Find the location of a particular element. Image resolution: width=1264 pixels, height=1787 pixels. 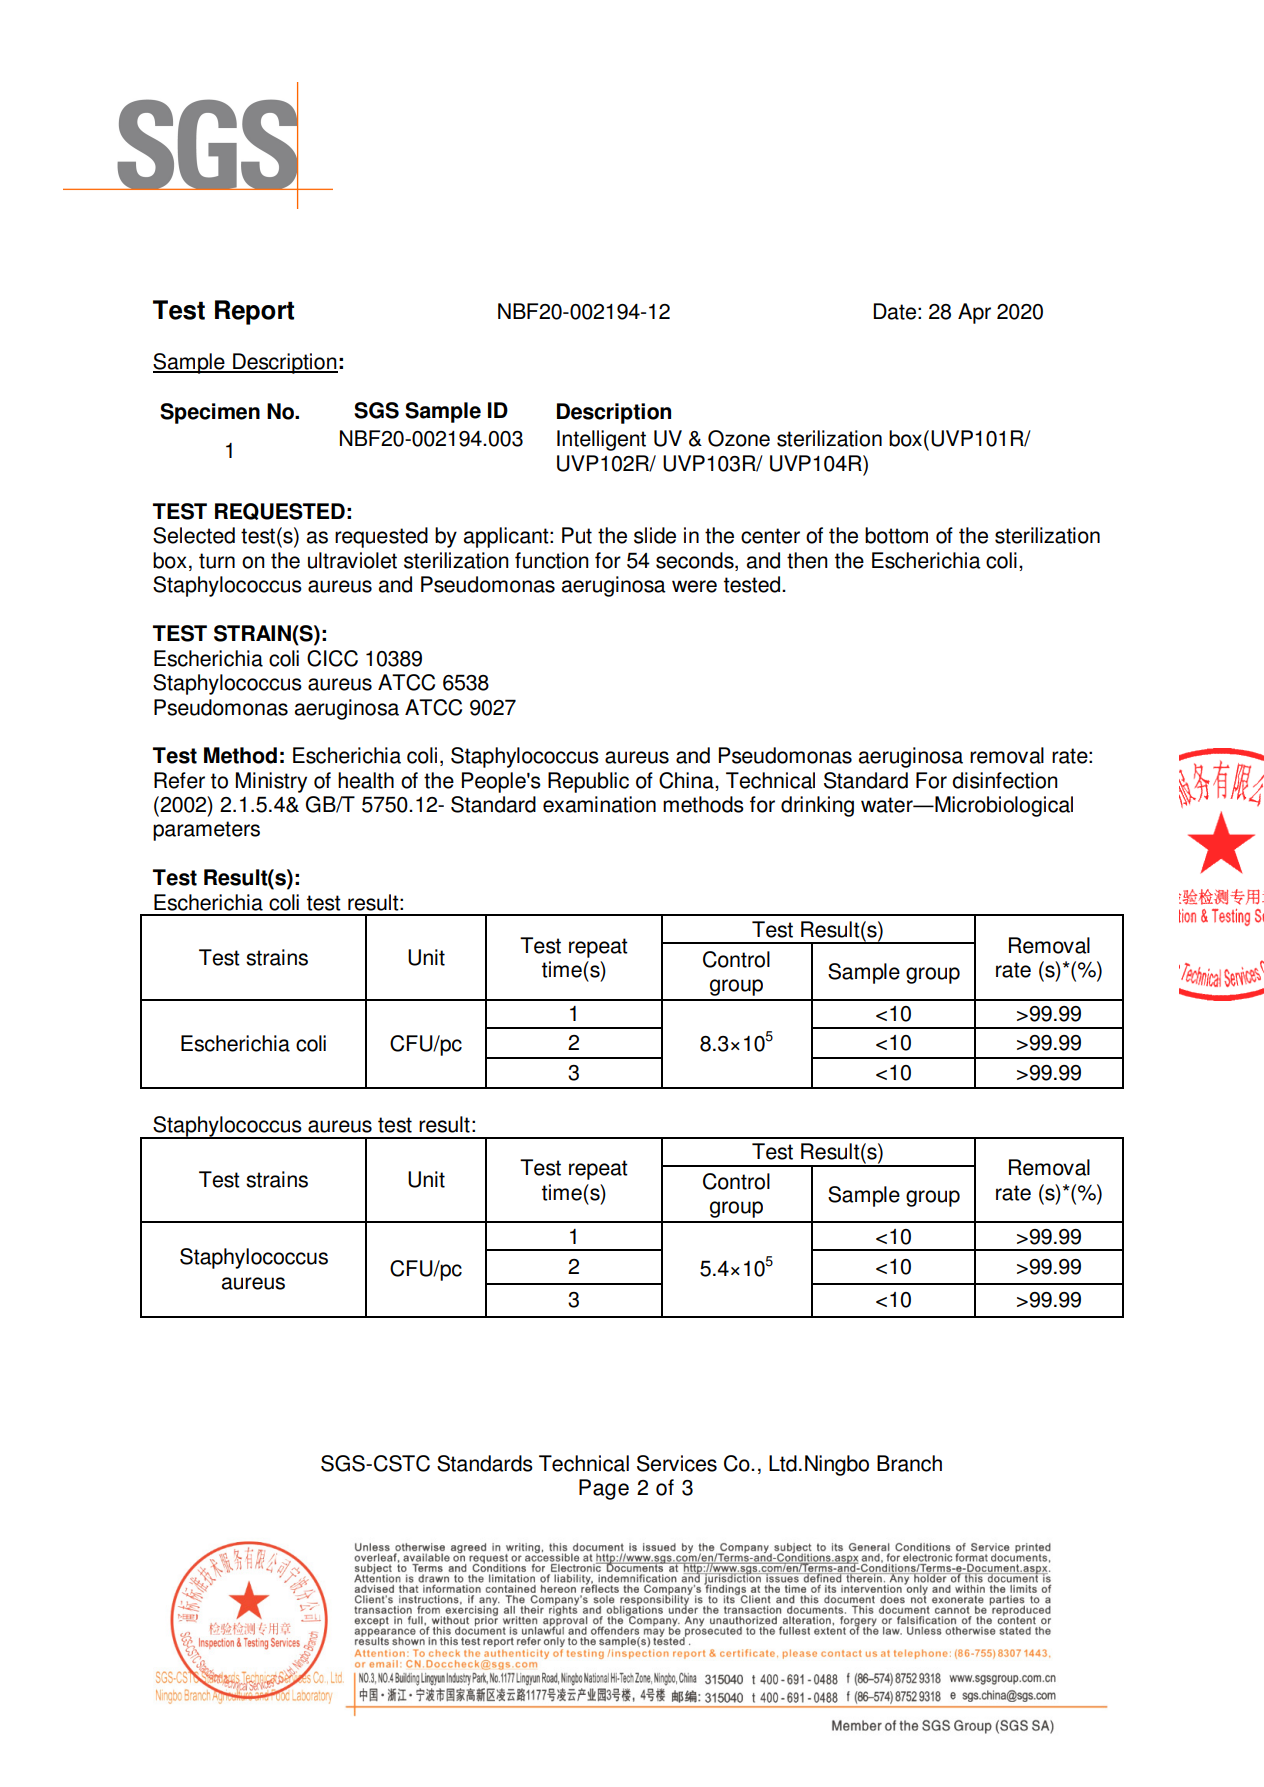

drinking is located at coordinates (817, 806).
